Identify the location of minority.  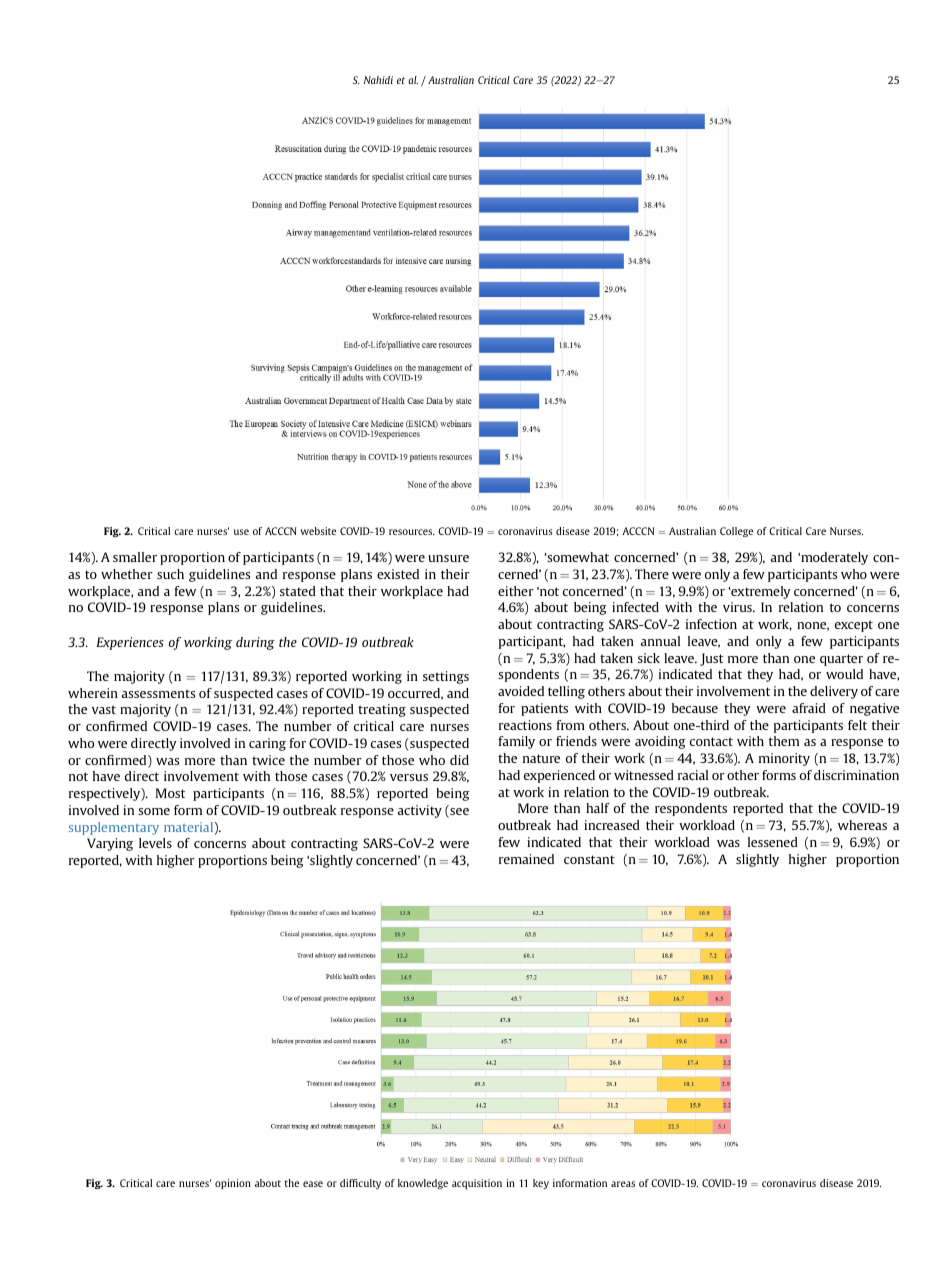
(784, 759).
